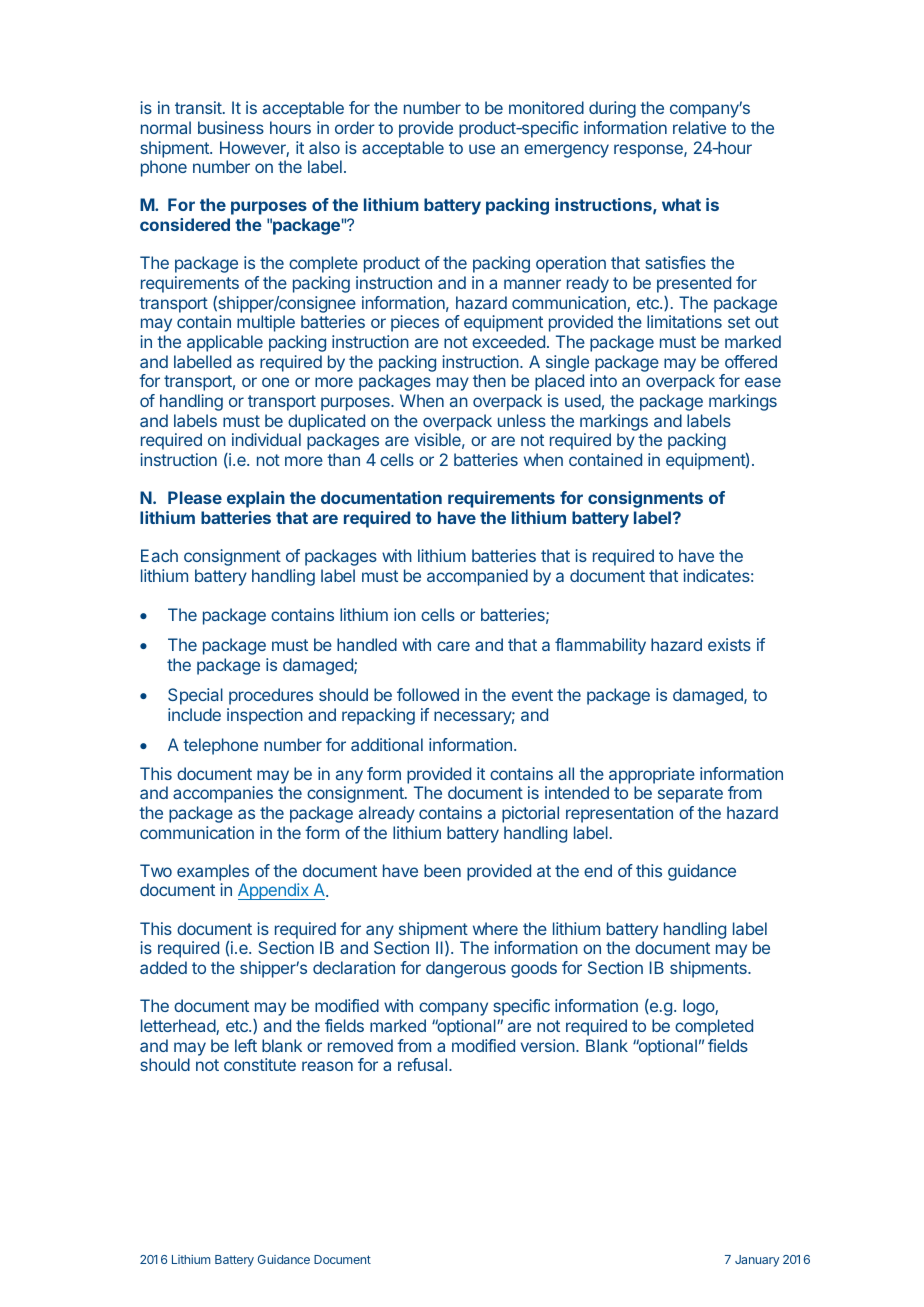  Describe the element at coordinates (260, 1064) in the page. I see `constitute` at that location.
